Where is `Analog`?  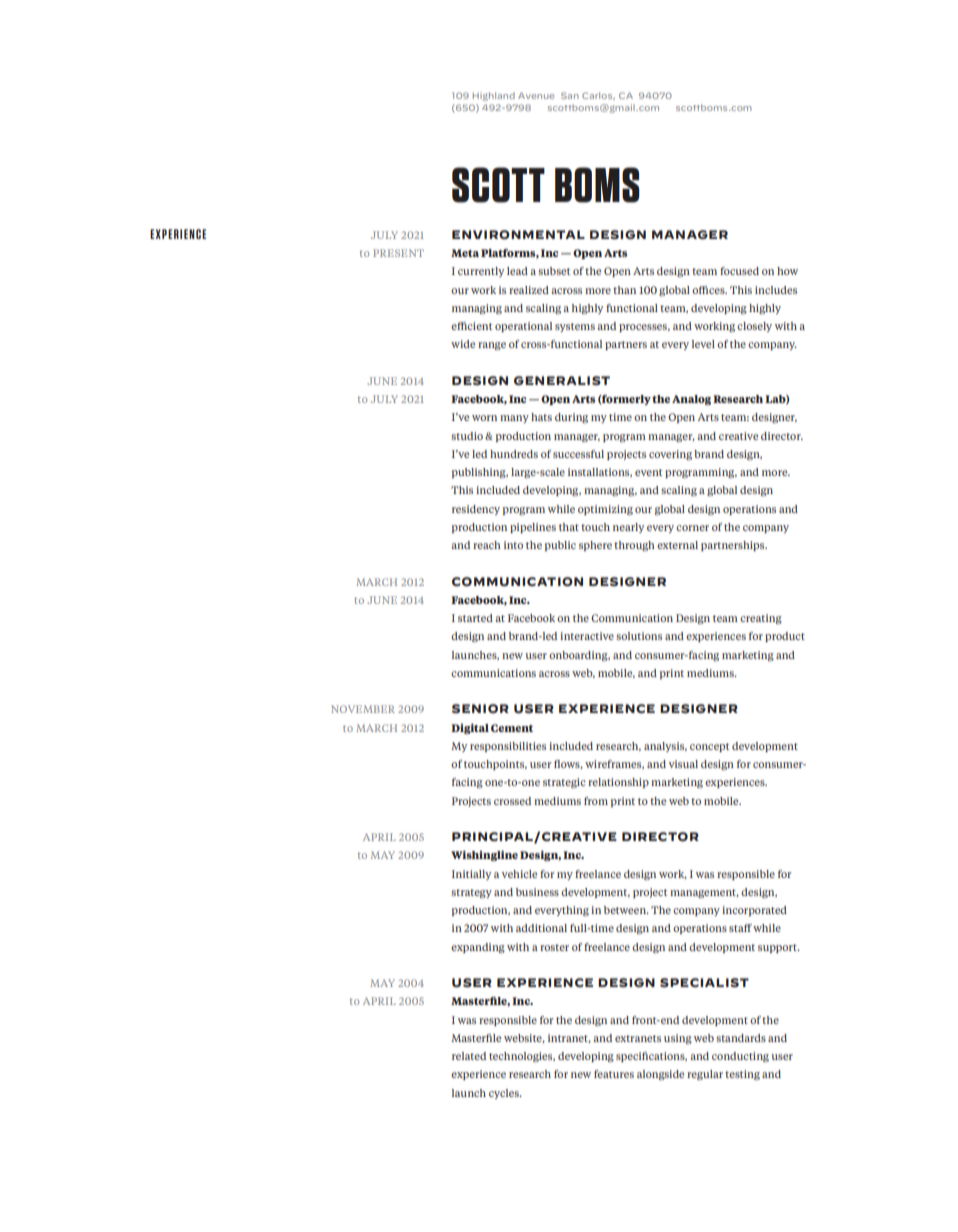 Analog is located at coordinates (691, 400).
